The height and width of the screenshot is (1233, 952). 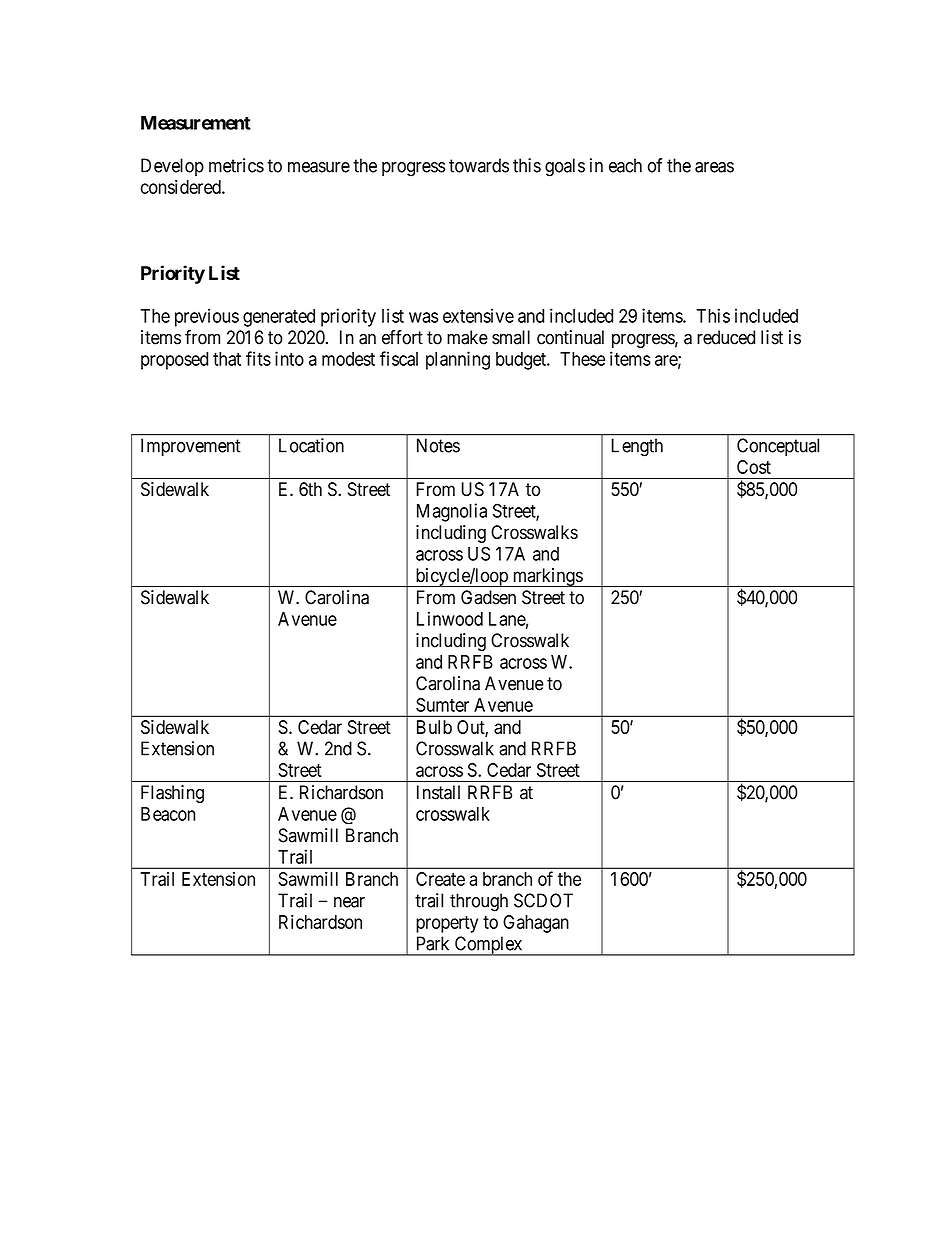 What do you see at coordinates (479, 165) in the screenshot?
I see `towards` at bounding box center [479, 165].
